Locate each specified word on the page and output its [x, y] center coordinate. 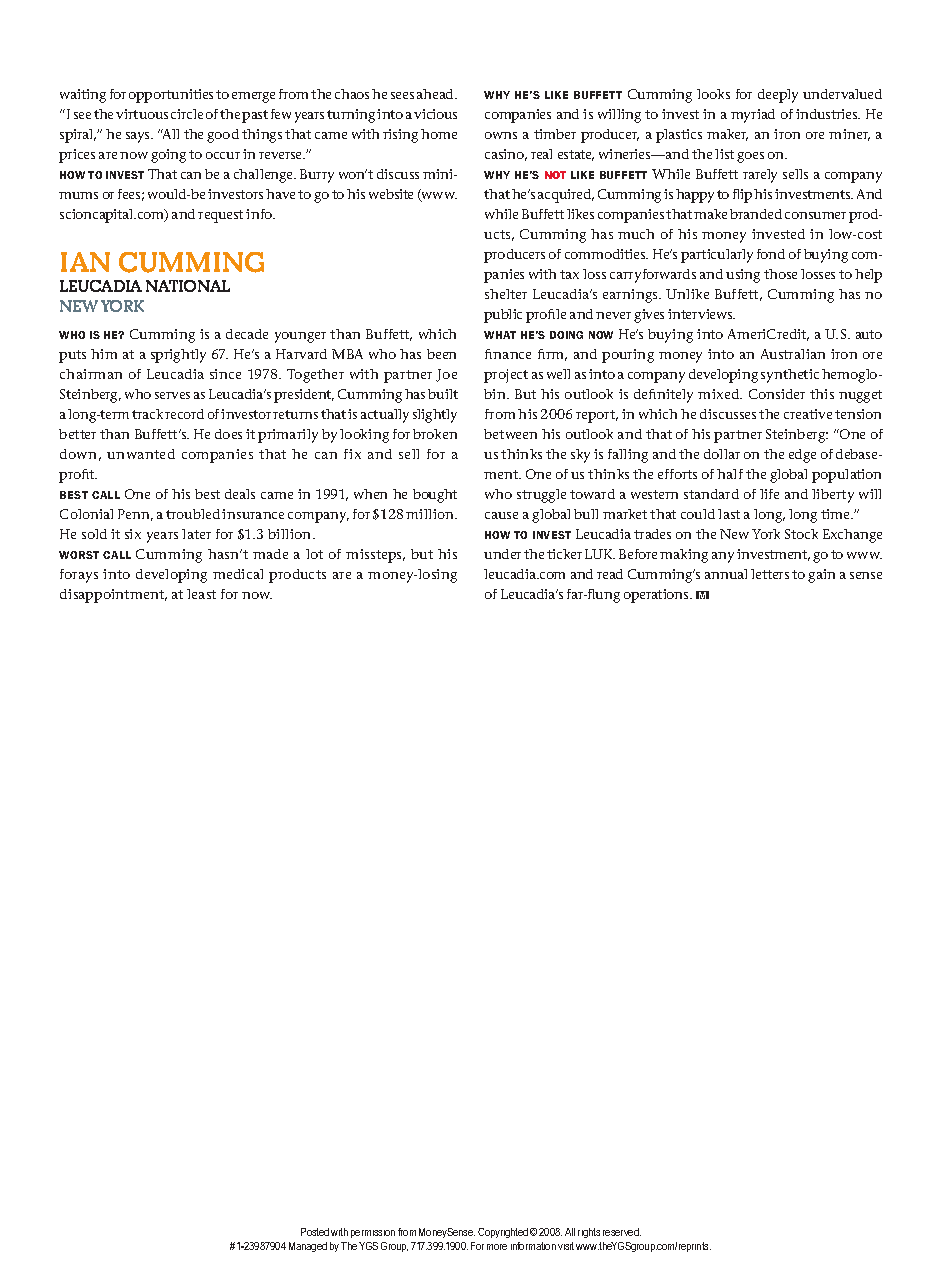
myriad [753, 116]
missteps [375, 556]
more [497, 1247]
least [201, 594]
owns [501, 135]
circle [187, 114]
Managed [308, 1247]
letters [770, 574]
